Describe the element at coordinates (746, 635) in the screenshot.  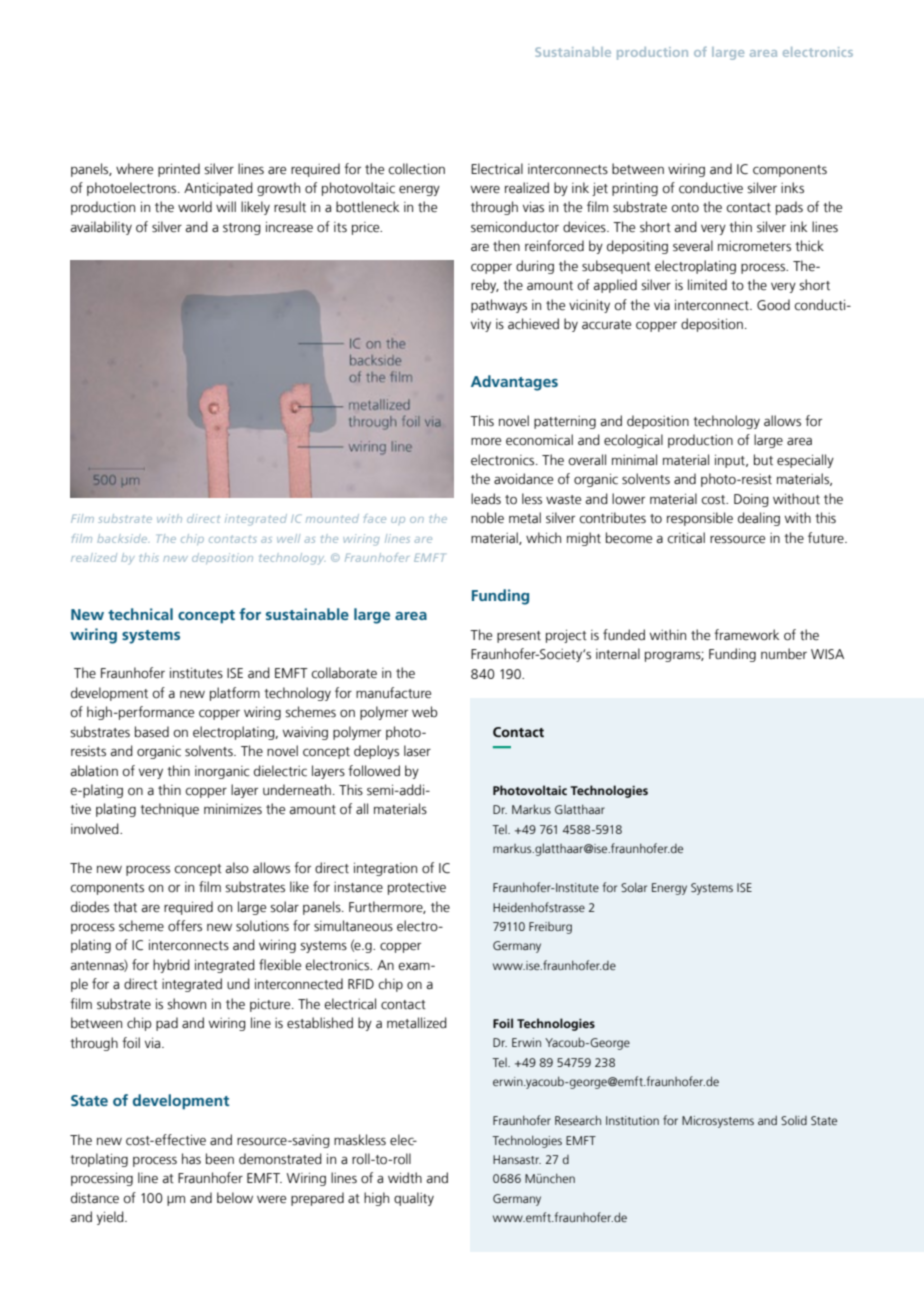
I see `framework` at that location.
